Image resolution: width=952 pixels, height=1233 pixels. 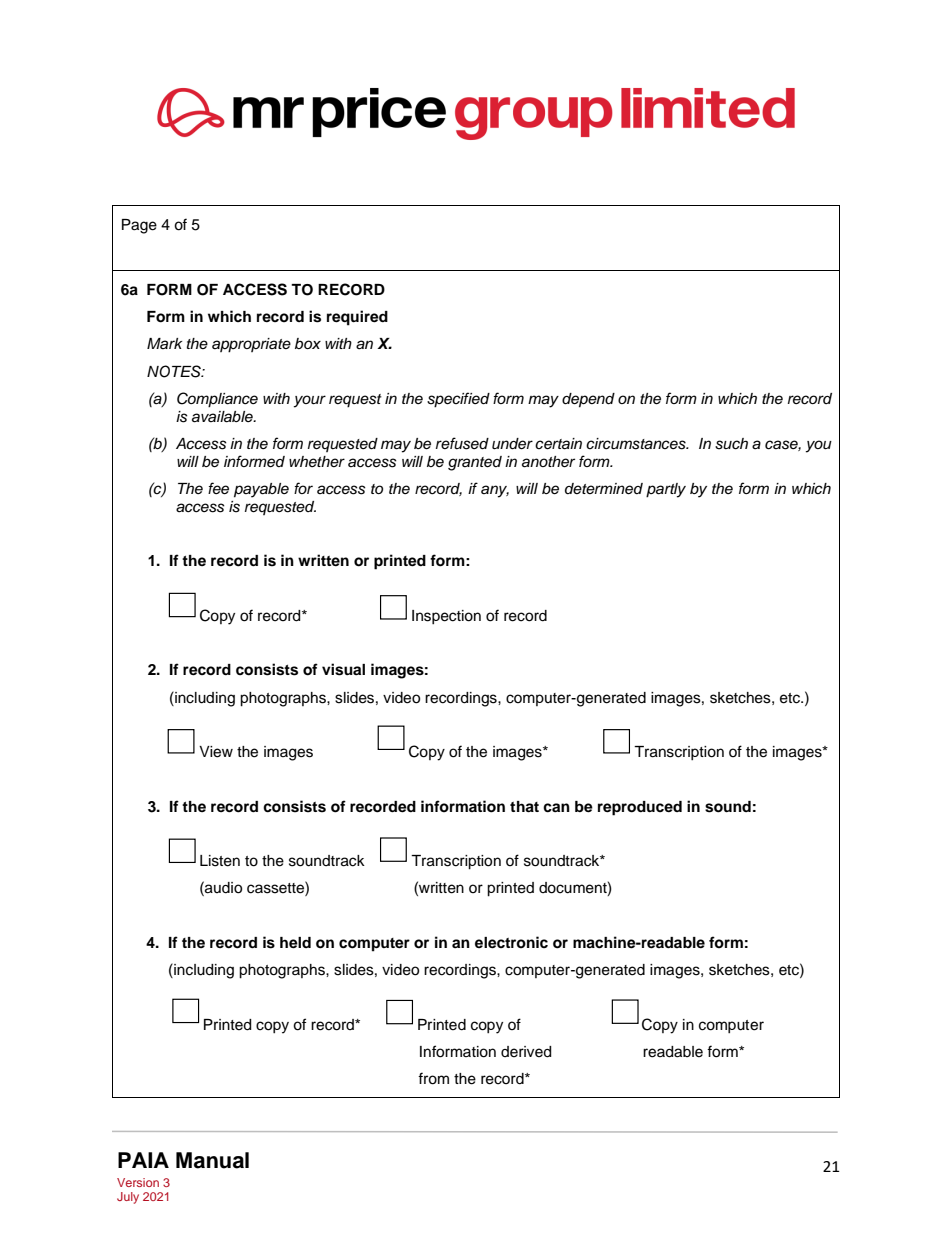 I want to click on View, so click(x=216, y=752).
